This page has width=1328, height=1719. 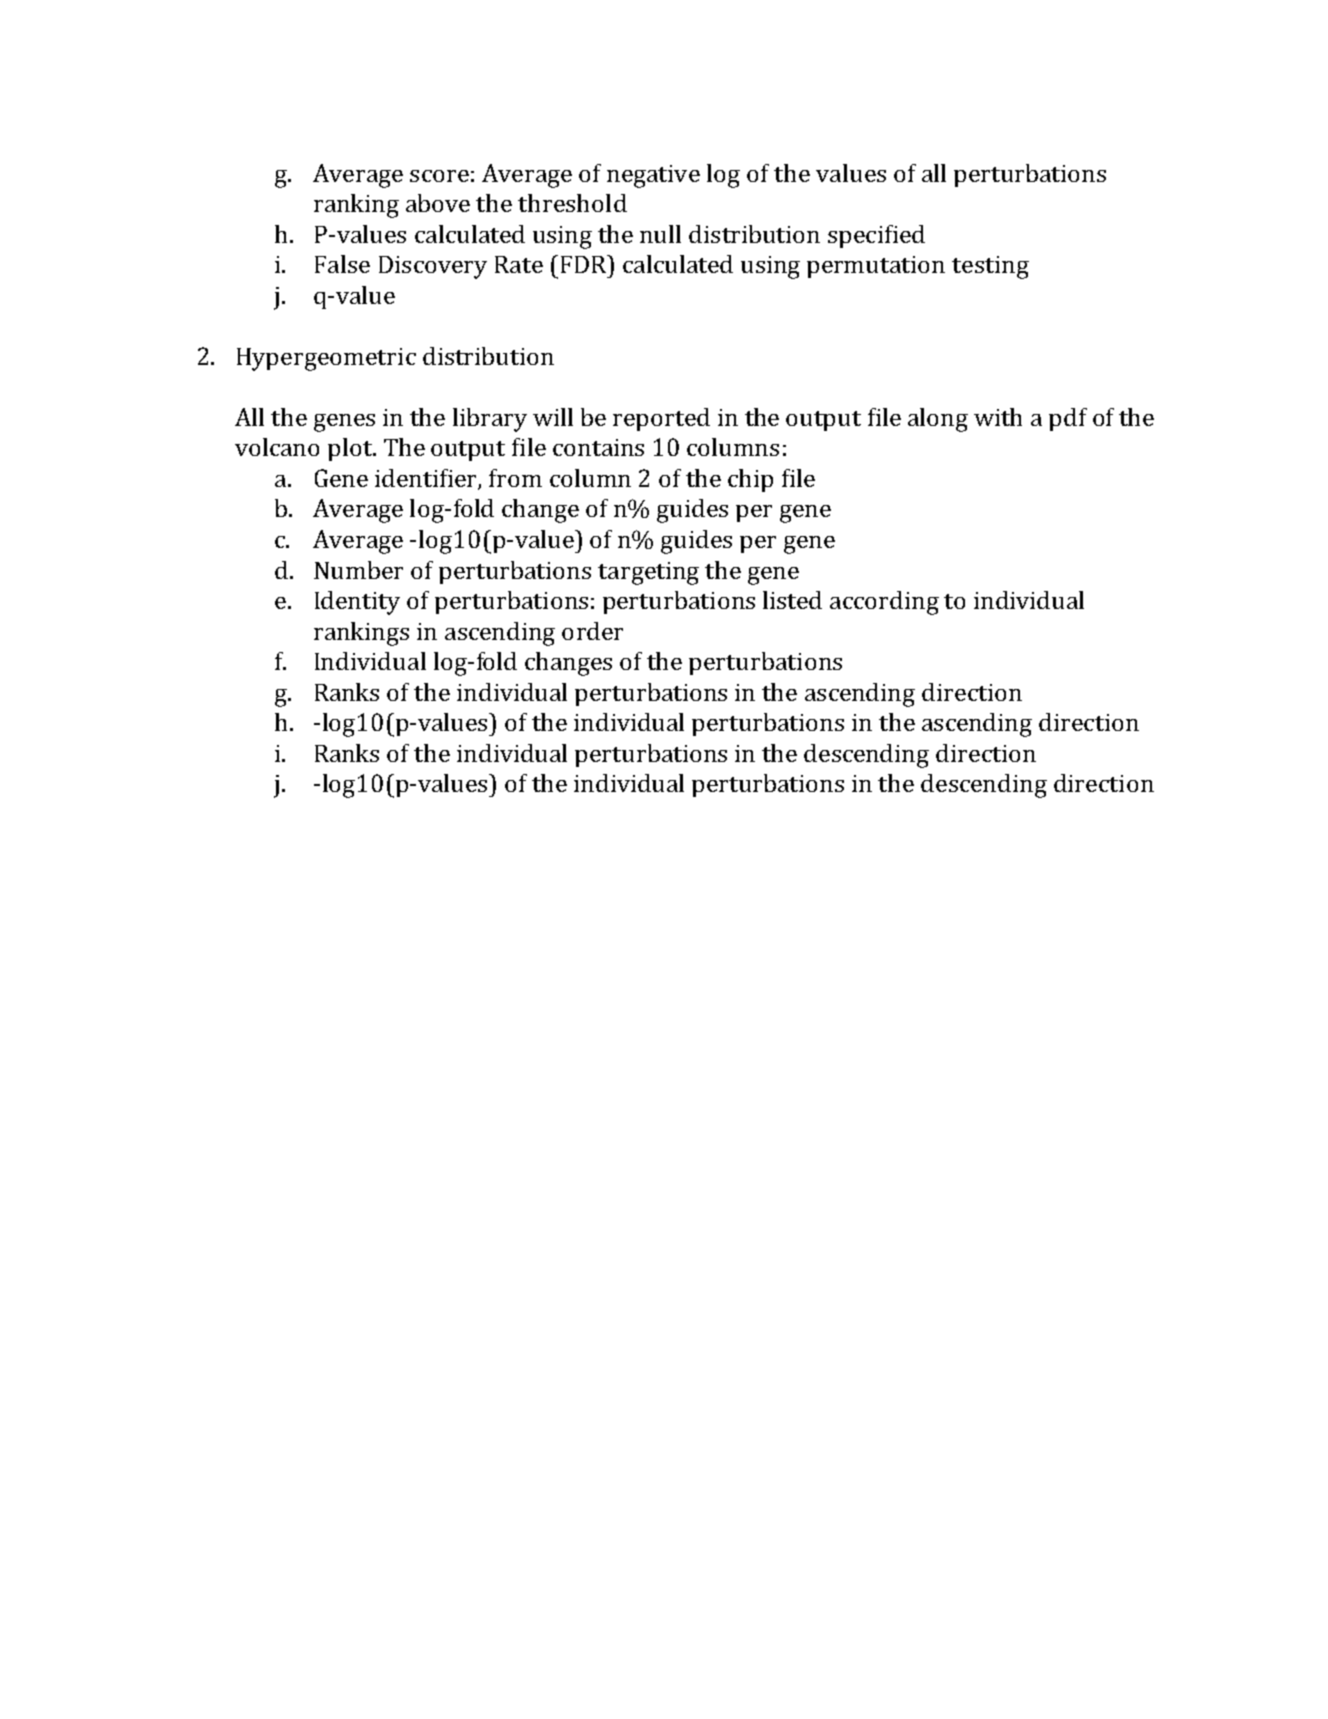 I want to click on testing, so click(x=990, y=267).
